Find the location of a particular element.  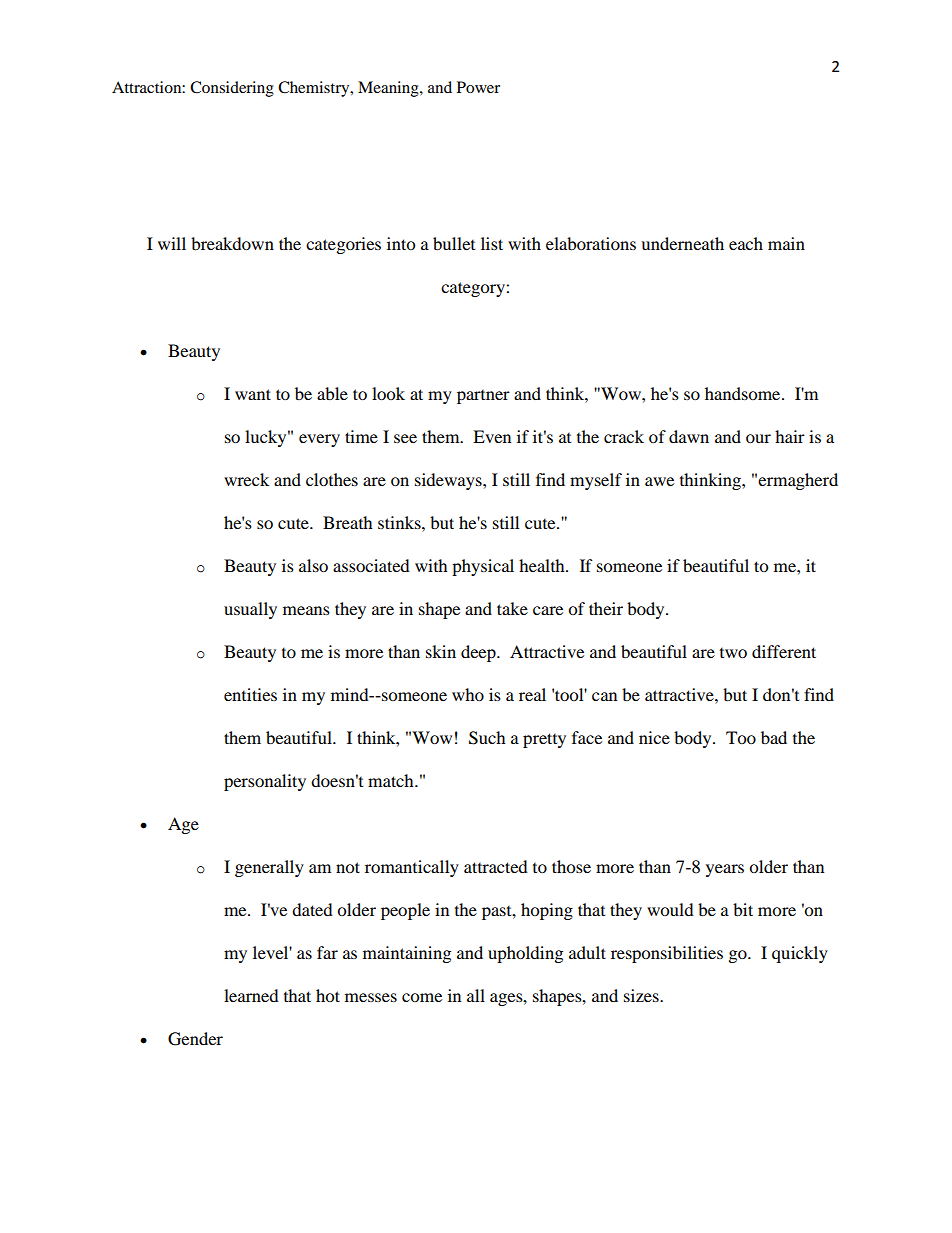

deep is located at coordinates (479, 653).
